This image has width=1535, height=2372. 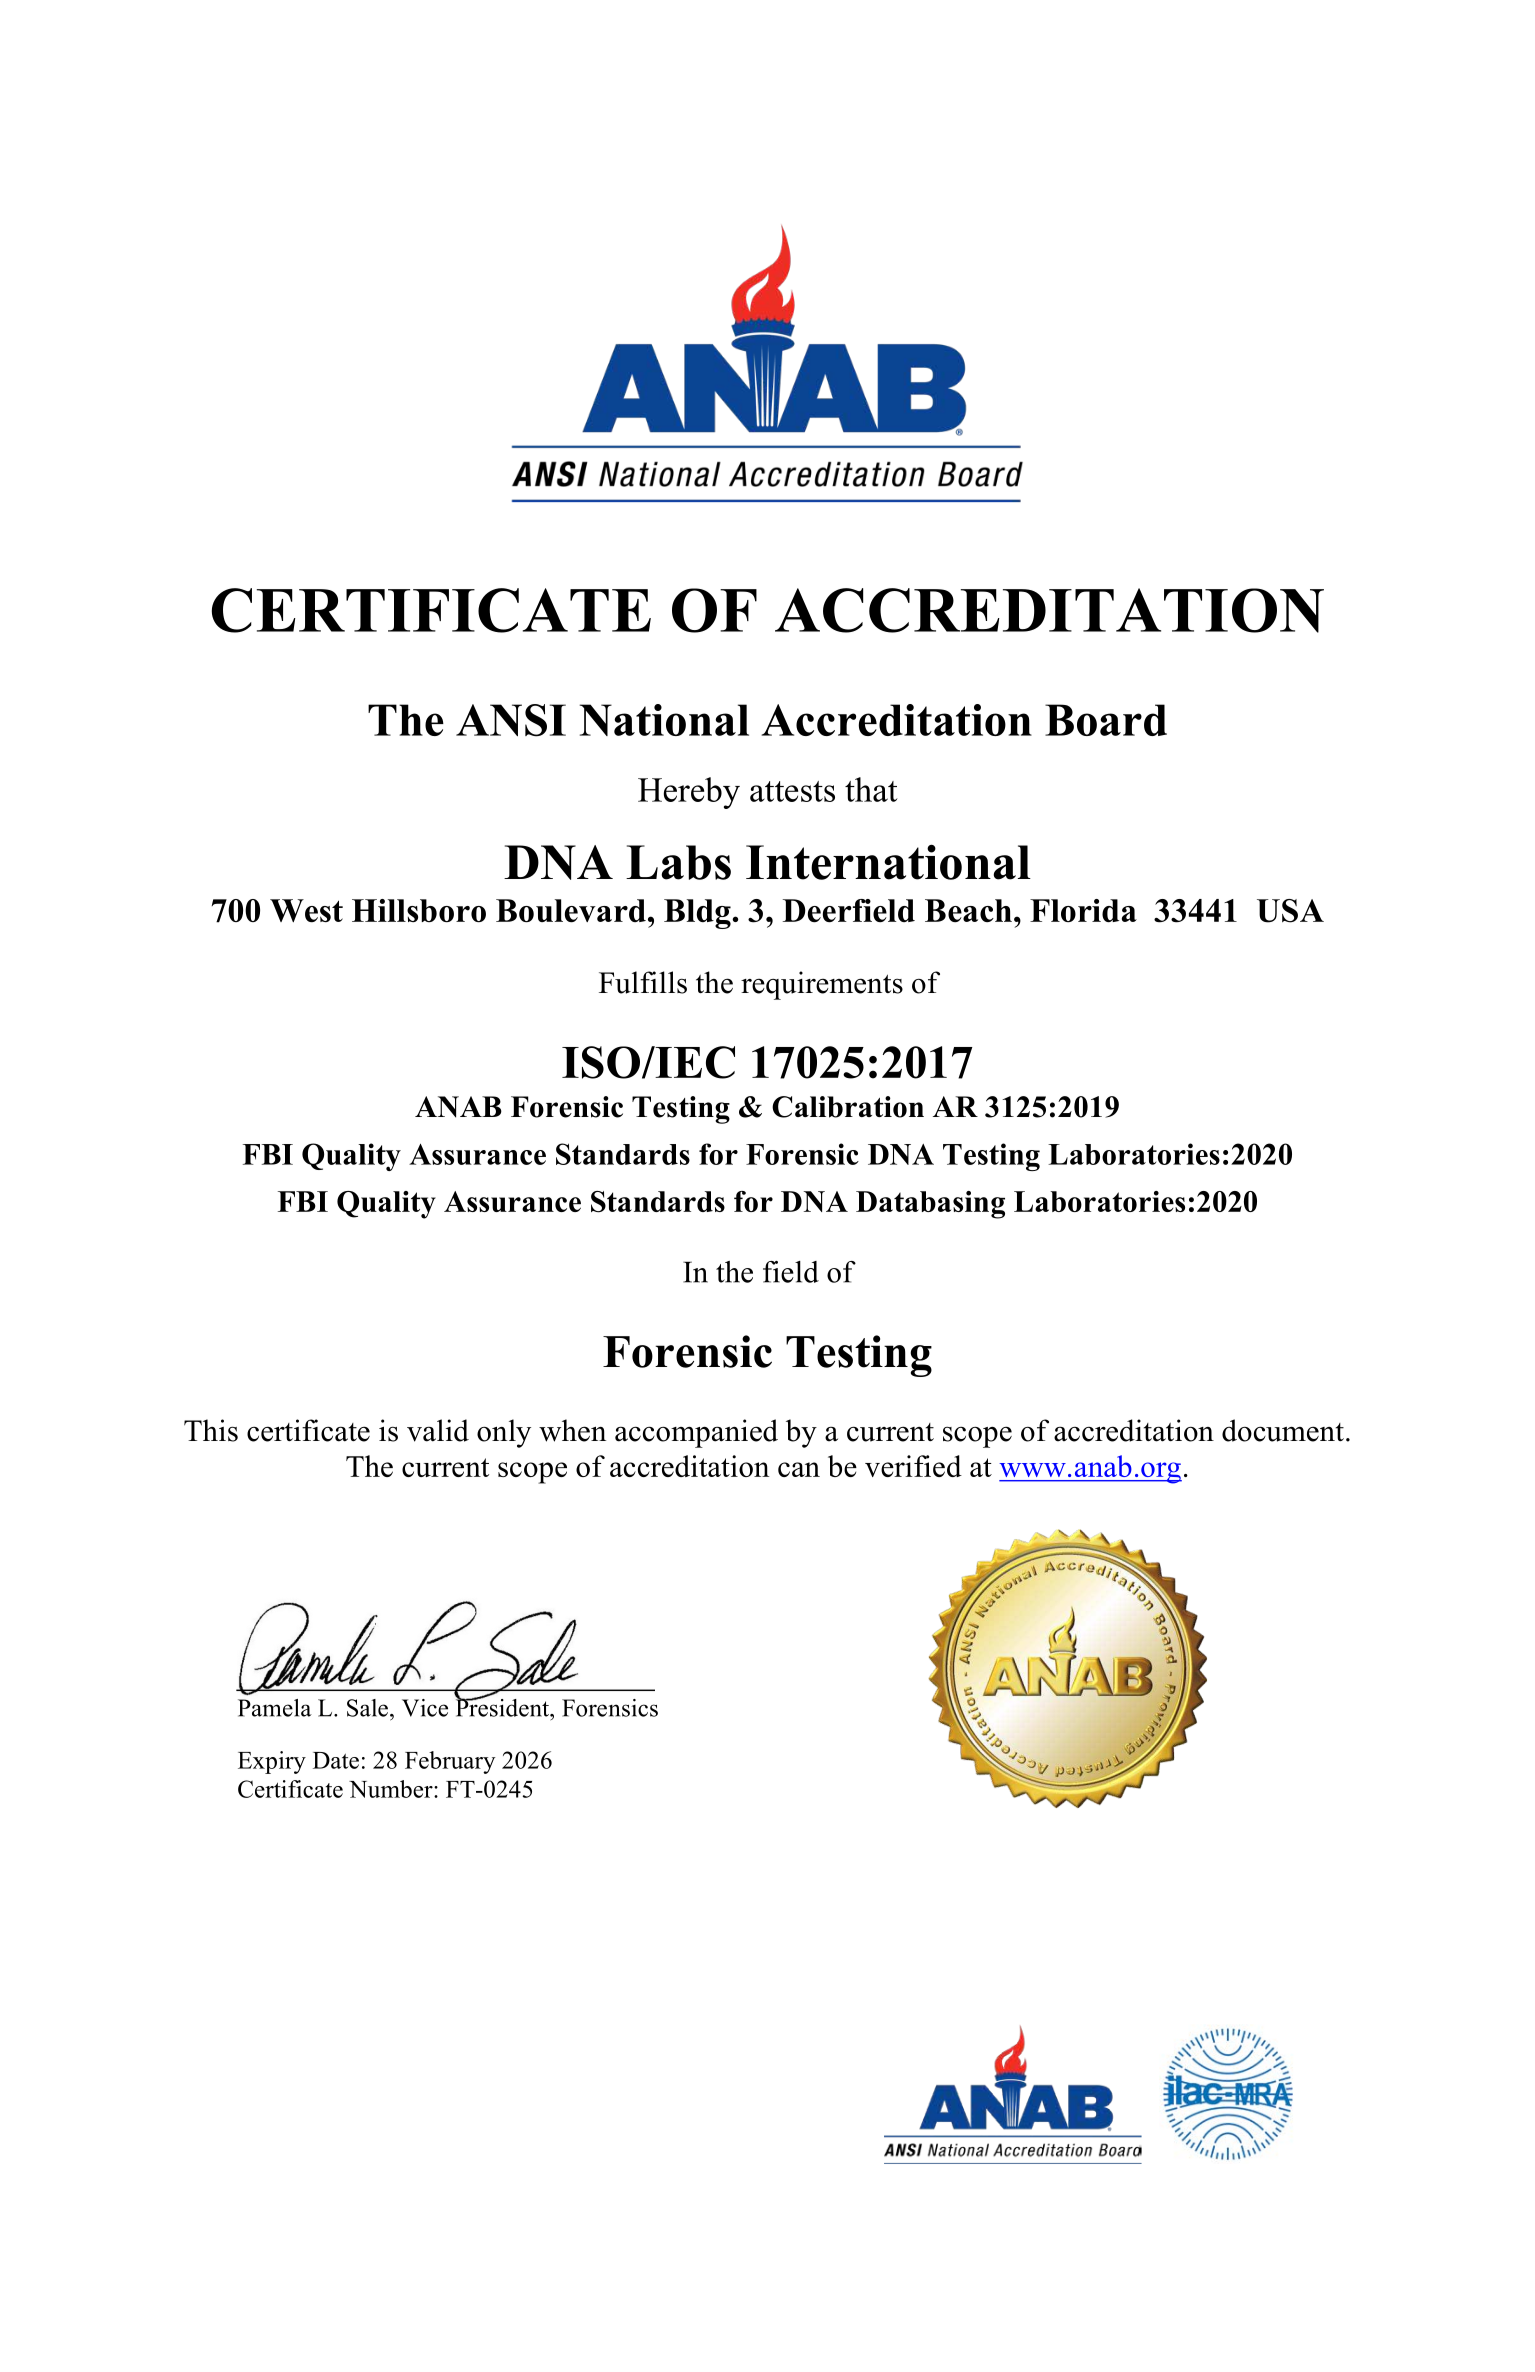 I want to click on ANSI, so click(x=511, y=720).
